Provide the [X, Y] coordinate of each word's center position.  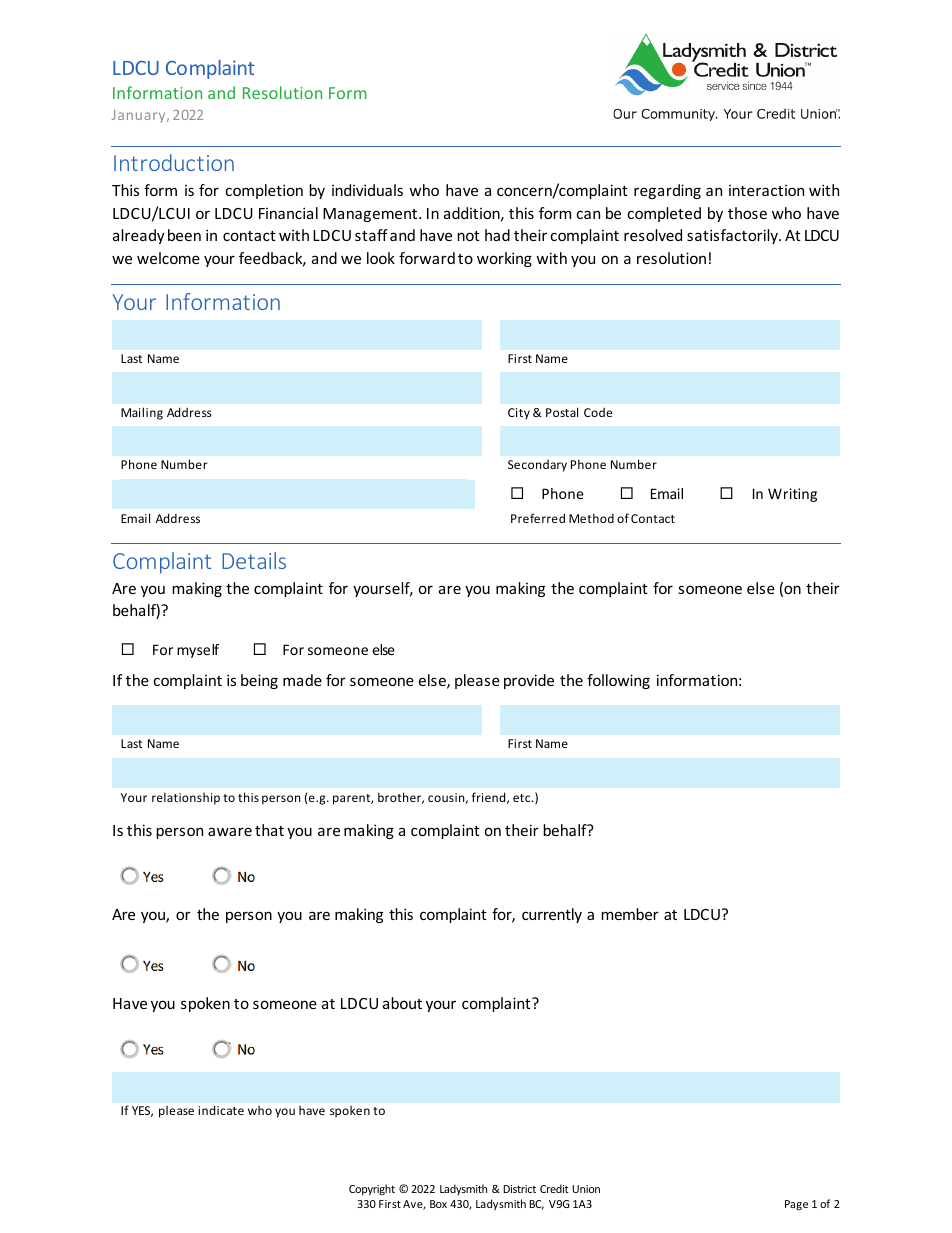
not [468, 236]
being [259, 681]
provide [529, 681]
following [618, 681]
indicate [221, 1110]
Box [438, 1204]
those [747, 213]
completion [264, 191]
